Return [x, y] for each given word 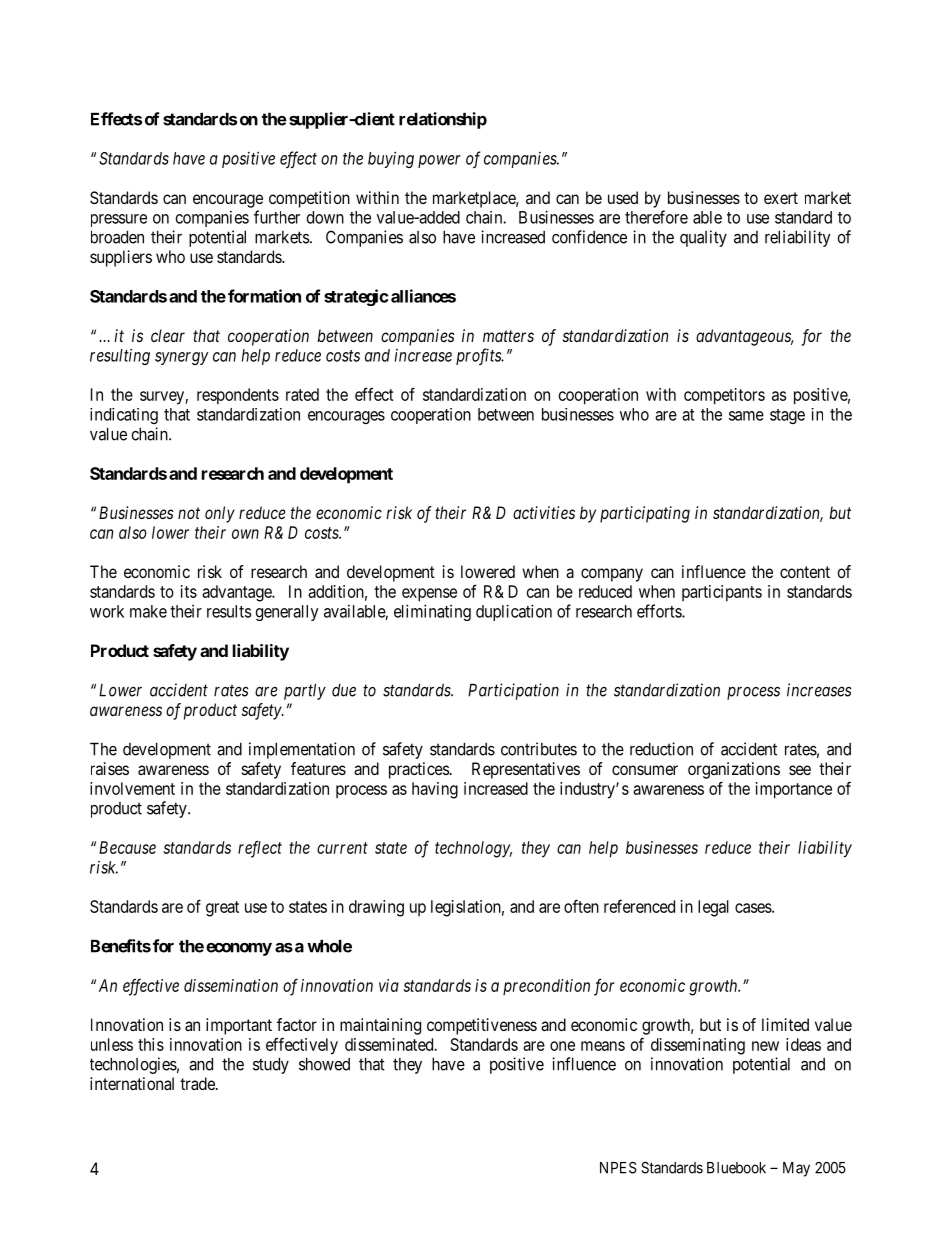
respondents [238, 396]
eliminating [432, 612]
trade [198, 1083]
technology [473, 849]
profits [479, 356]
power [439, 161]
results [229, 611]
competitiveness [482, 1026]
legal [713, 908]
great [222, 909]
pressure [119, 220]
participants [722, 593]
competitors [724, 396]
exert [781, 198]
